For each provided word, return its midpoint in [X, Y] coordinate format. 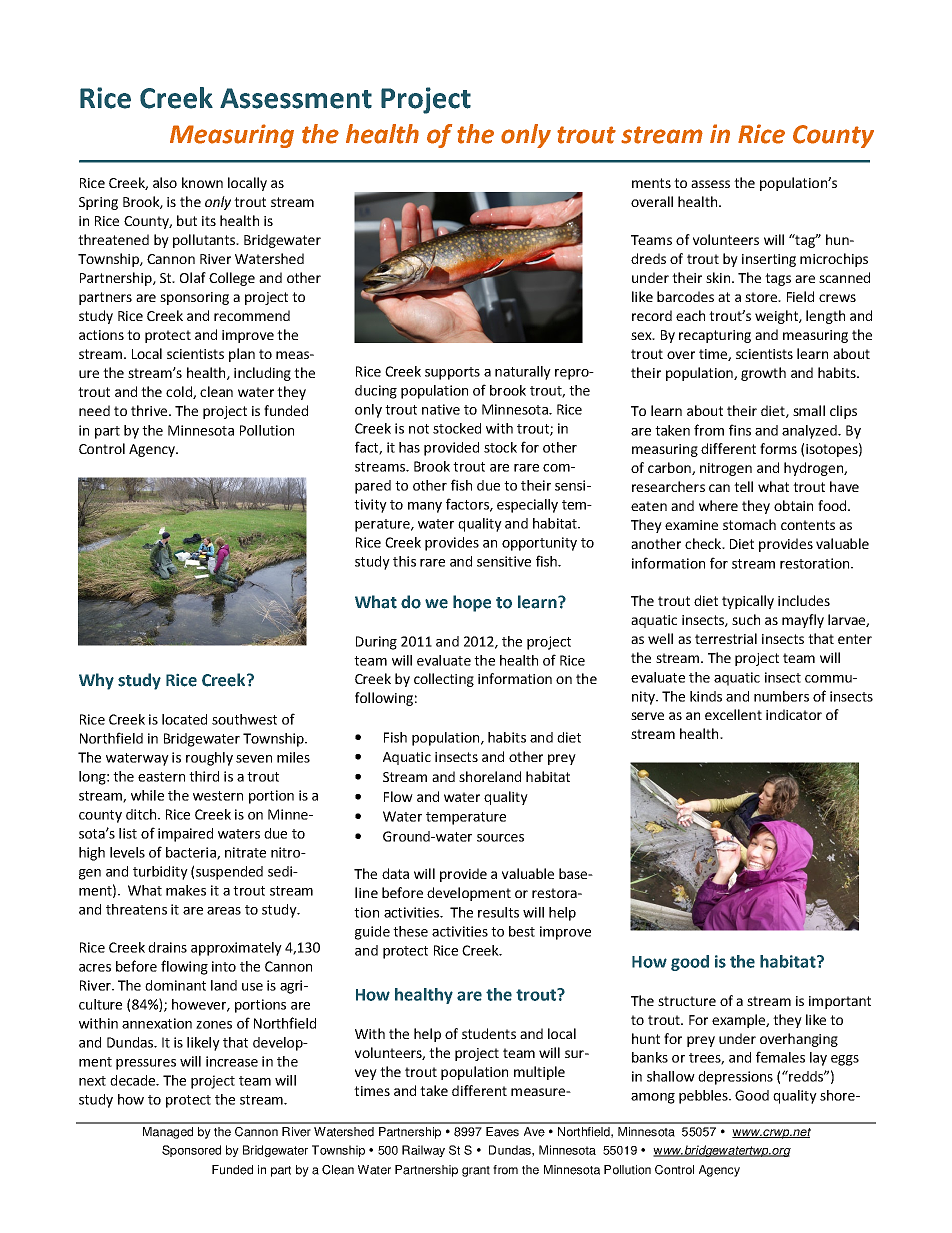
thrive [150, 410]
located [184, 719]
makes [186, 890]
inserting [769, 260]
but [187, 220]
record [652, 315]
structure [687, 1001]
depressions [735, 1078]
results [498, 912]
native [441, 409]
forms [778, 448]
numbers [781, 696]
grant [476, 1171]
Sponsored [191, 1151]
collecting [444, 680]
